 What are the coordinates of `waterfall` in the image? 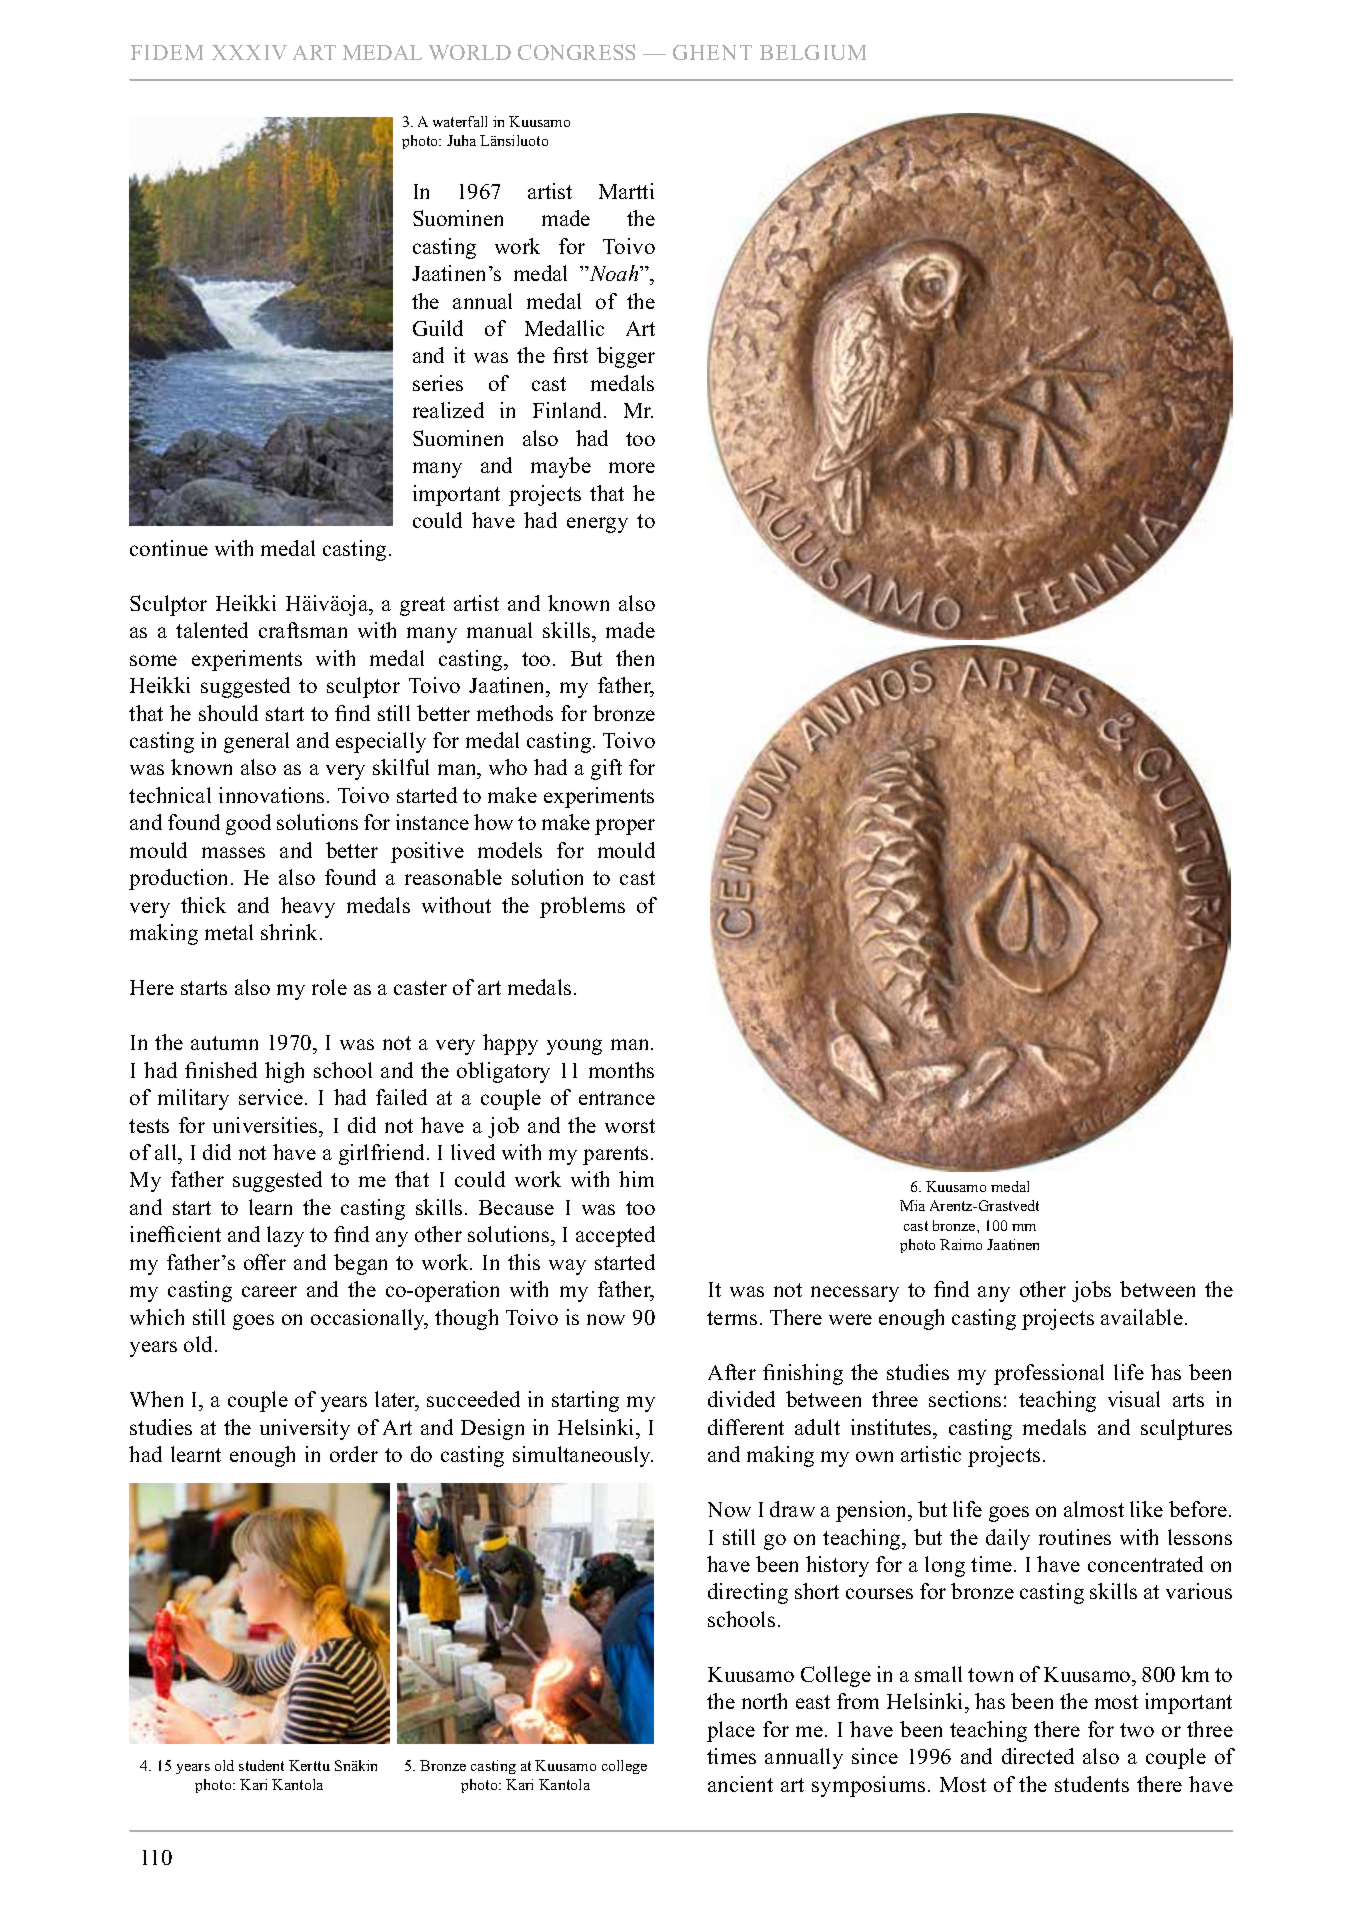 It's located at (460, 121).
